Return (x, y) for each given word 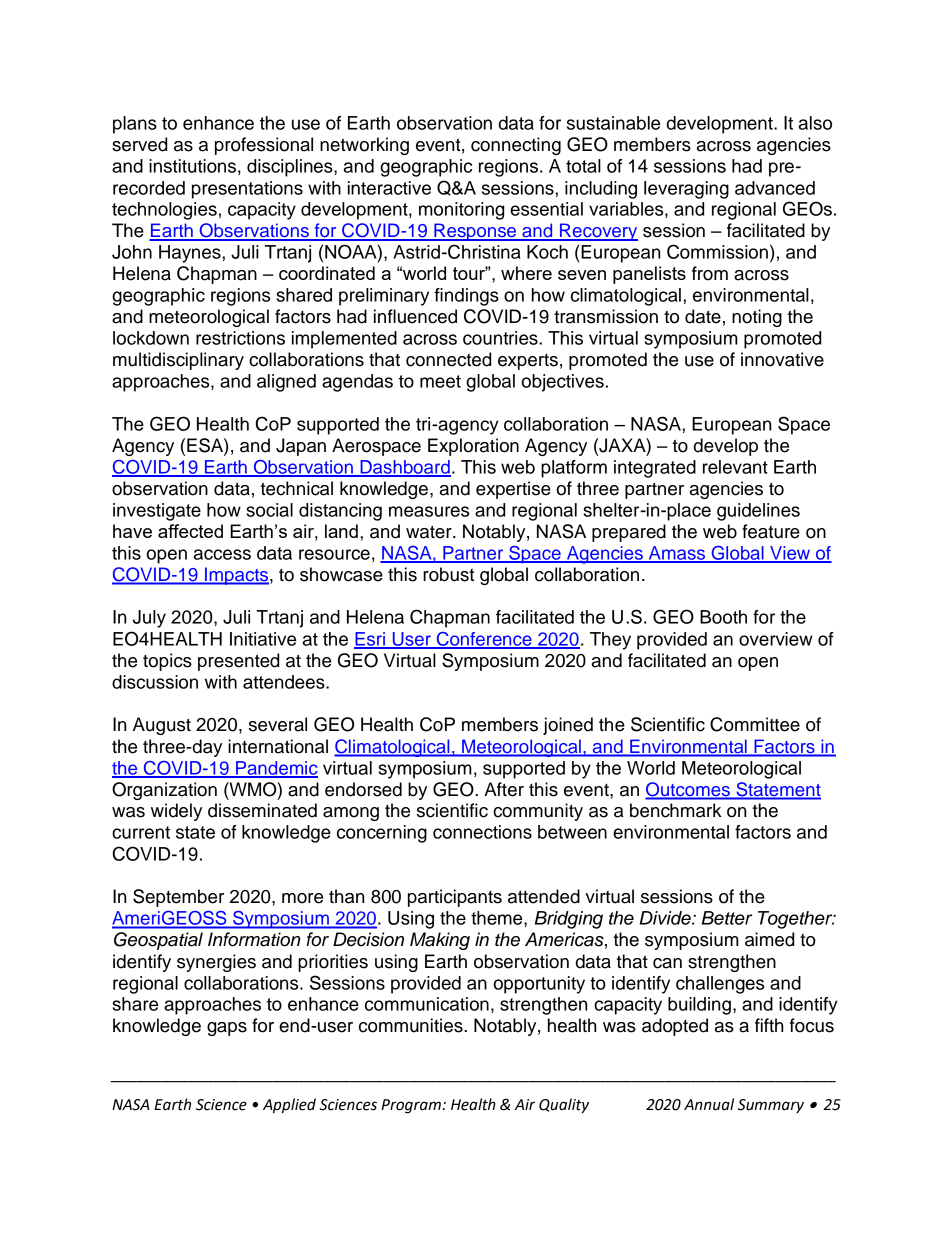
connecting (516, 146)
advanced (775, 188)
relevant (735, 467)
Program (412, 1106)
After (504, 789)
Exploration (473, 447)
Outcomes (688, 790)
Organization (164, 791)
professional (264, 146)
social (269, 510)
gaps (227, 1029)
